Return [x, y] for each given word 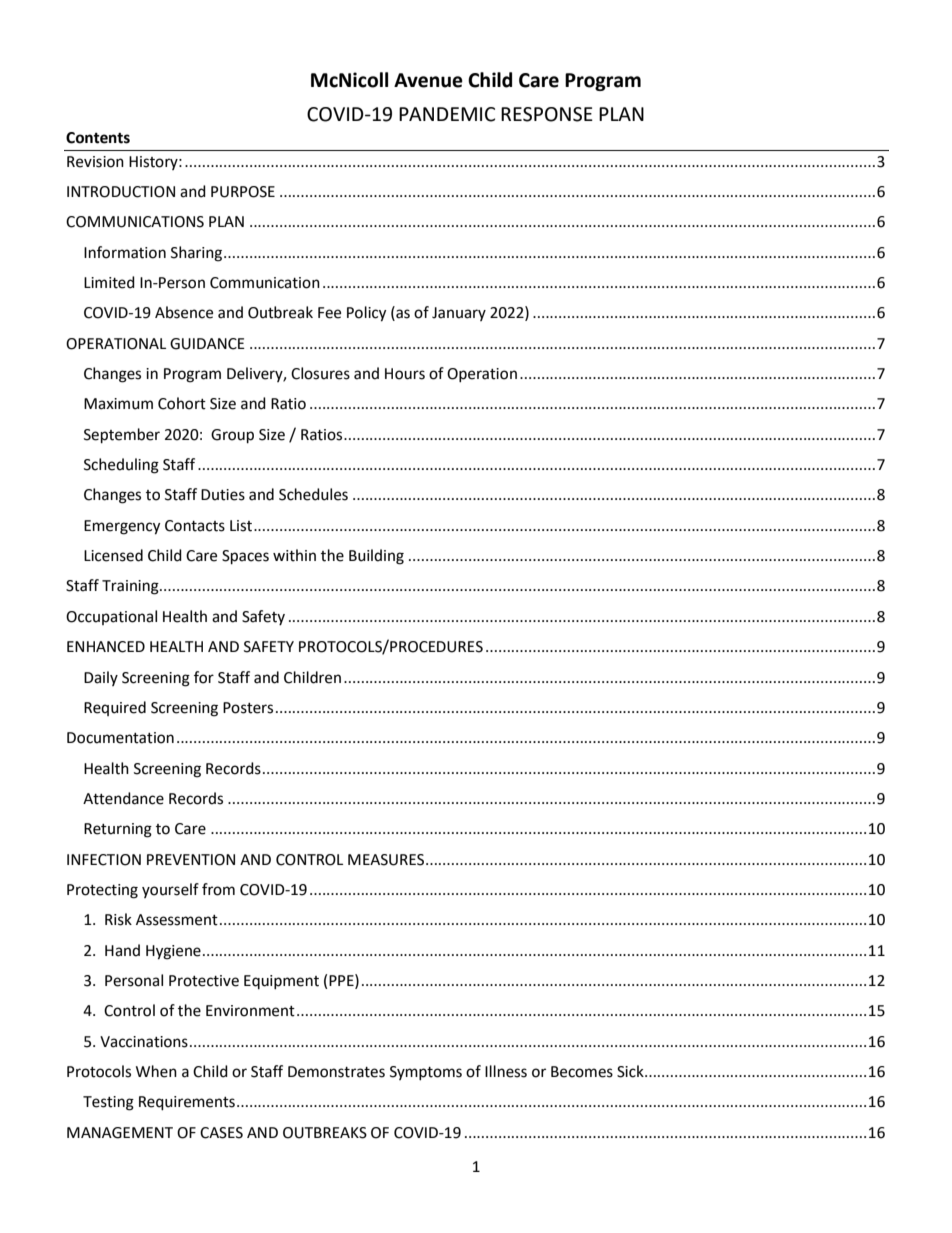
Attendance [123, 798]
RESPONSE [547, 114]
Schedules [313, 494]
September [122, 436]
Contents [98, 138]
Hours [405, 374]
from [218, 889]
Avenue [428, 80]
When [156, 1071]
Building [376, 557]
